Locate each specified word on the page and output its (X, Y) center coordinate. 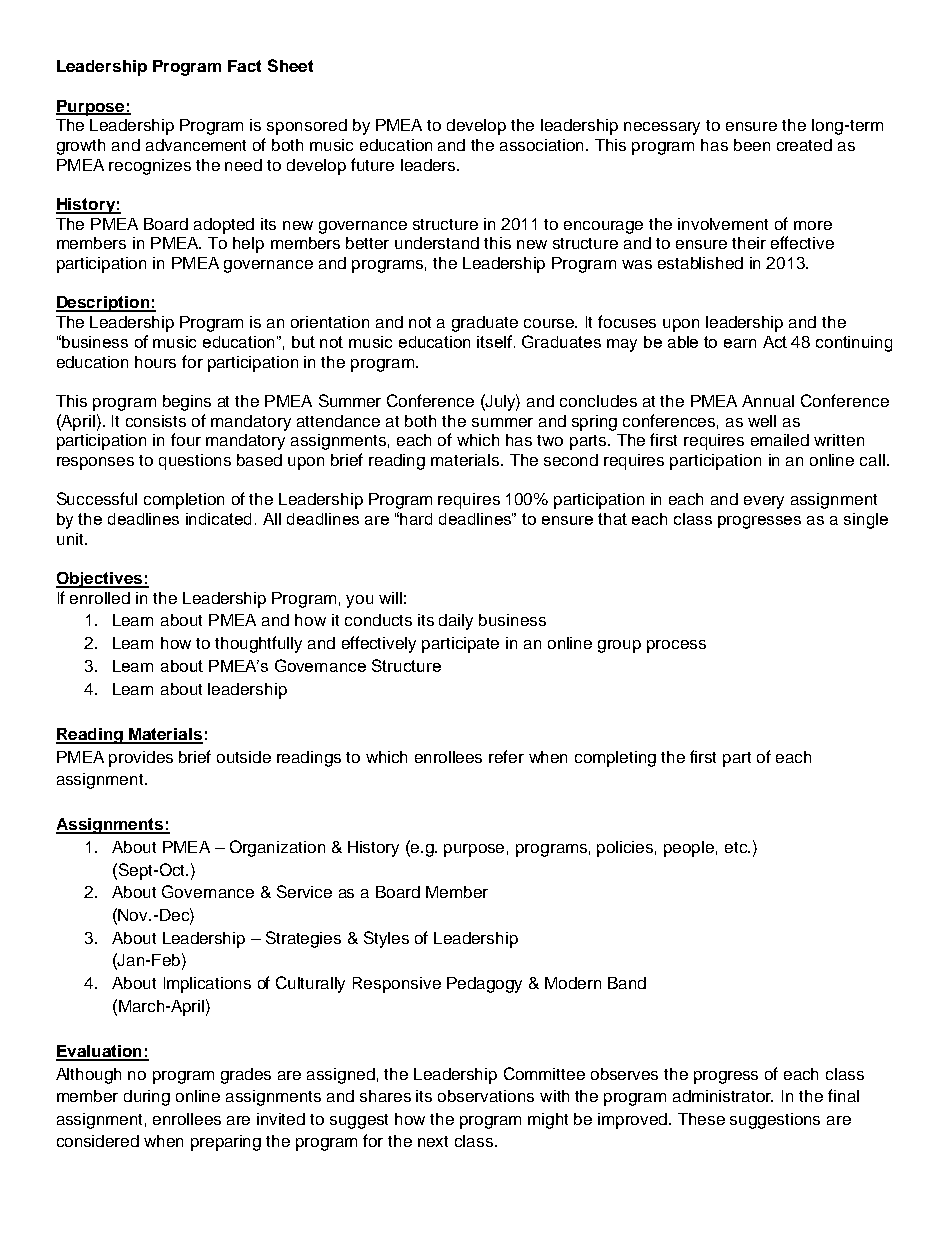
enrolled (100, 598)
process (676, 646)
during (147, 1098)
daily (456, 622)
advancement (196, 145)
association (543, 145)
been (752, 145)
